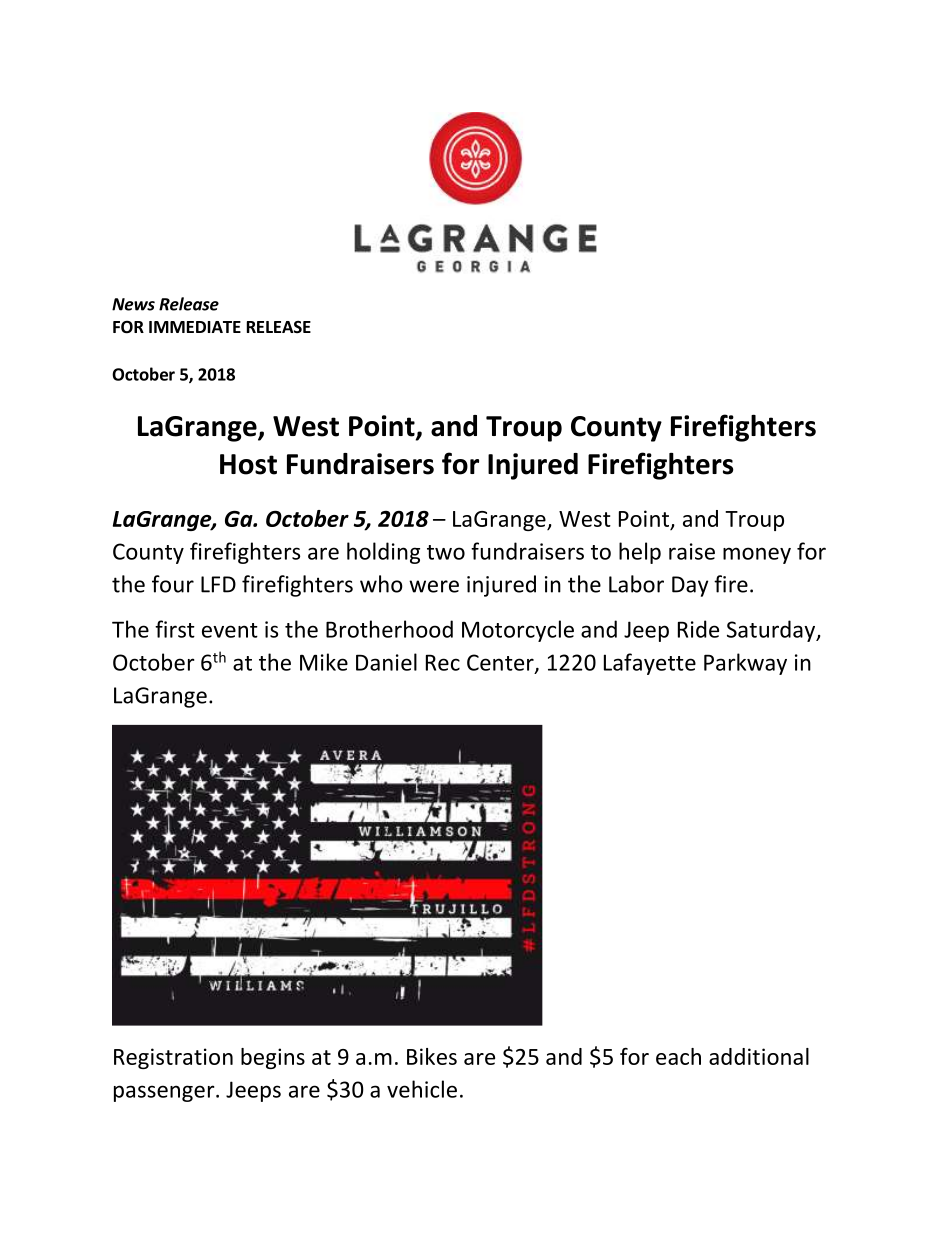  I want to click on Lafayette, so click(650, 664).
